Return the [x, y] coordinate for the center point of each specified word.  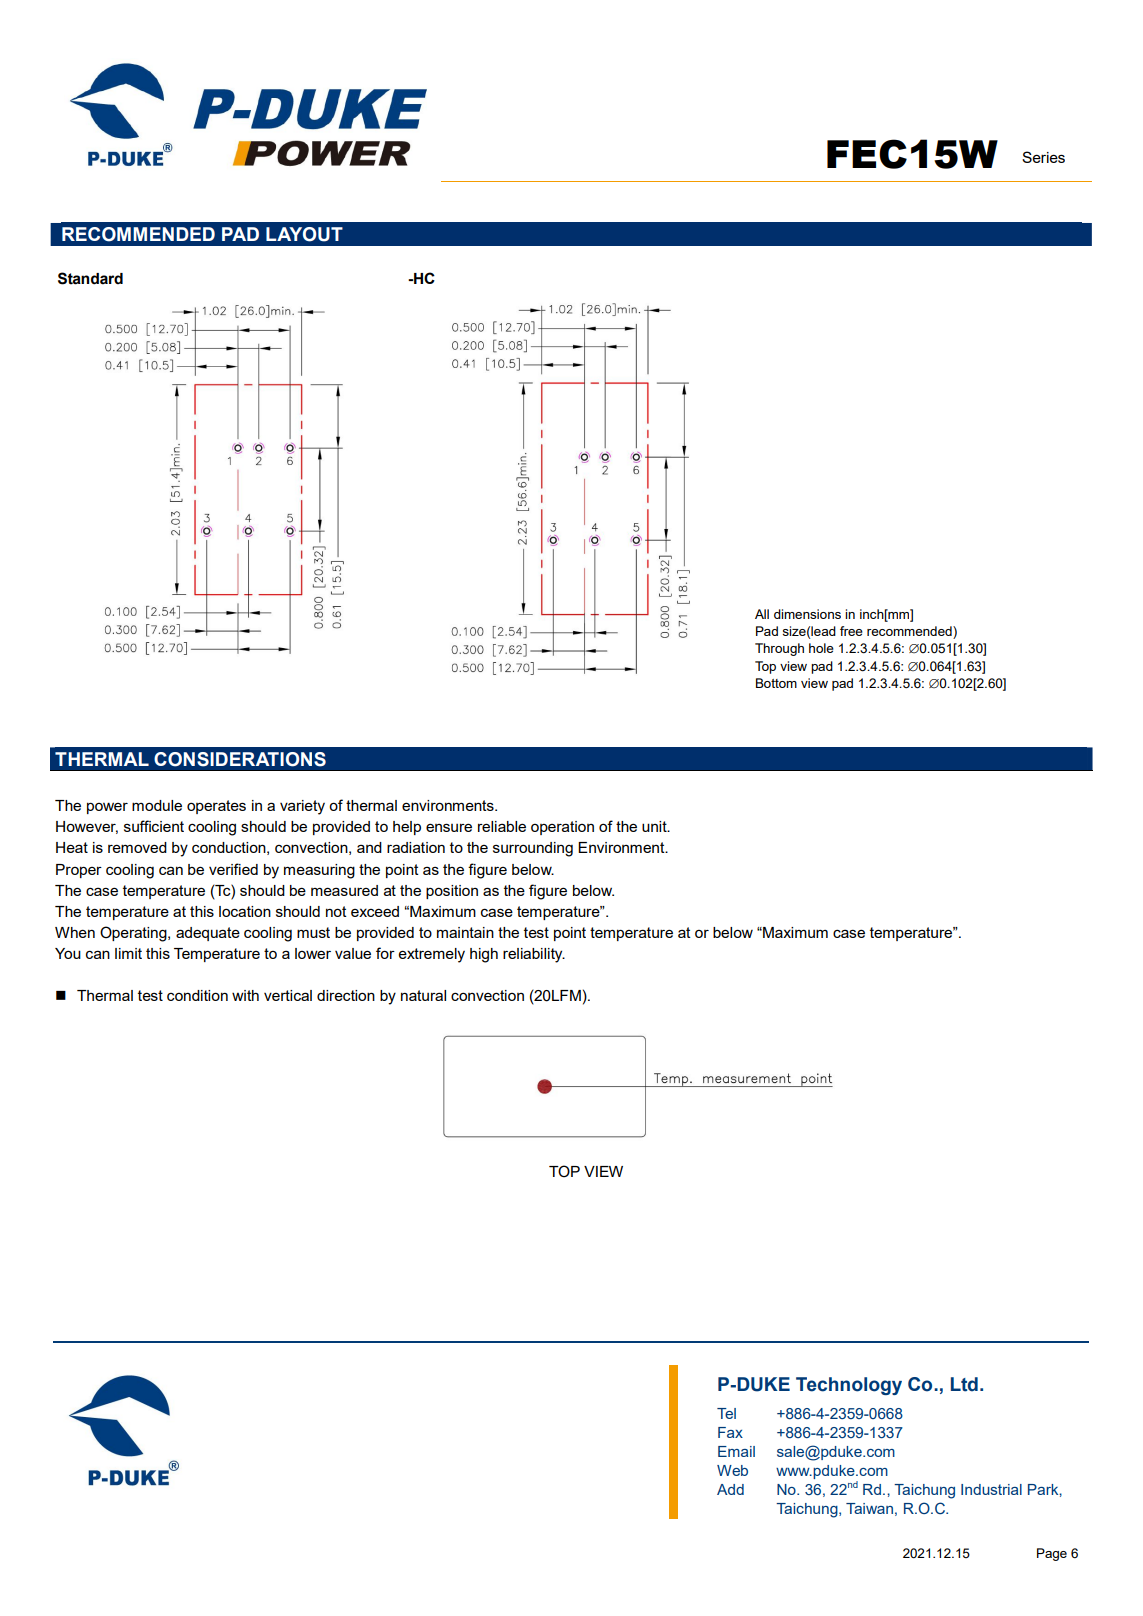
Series [1043, 157]
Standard [90, 278]
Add [730, 1489]
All [762, 614]
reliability [534, 955]
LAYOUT [304, 234]
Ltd [964, 1384]
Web [732, 1470]
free [851, 631]
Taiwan [869, 1508]
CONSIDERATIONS [240, 759]
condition [197, 995]
